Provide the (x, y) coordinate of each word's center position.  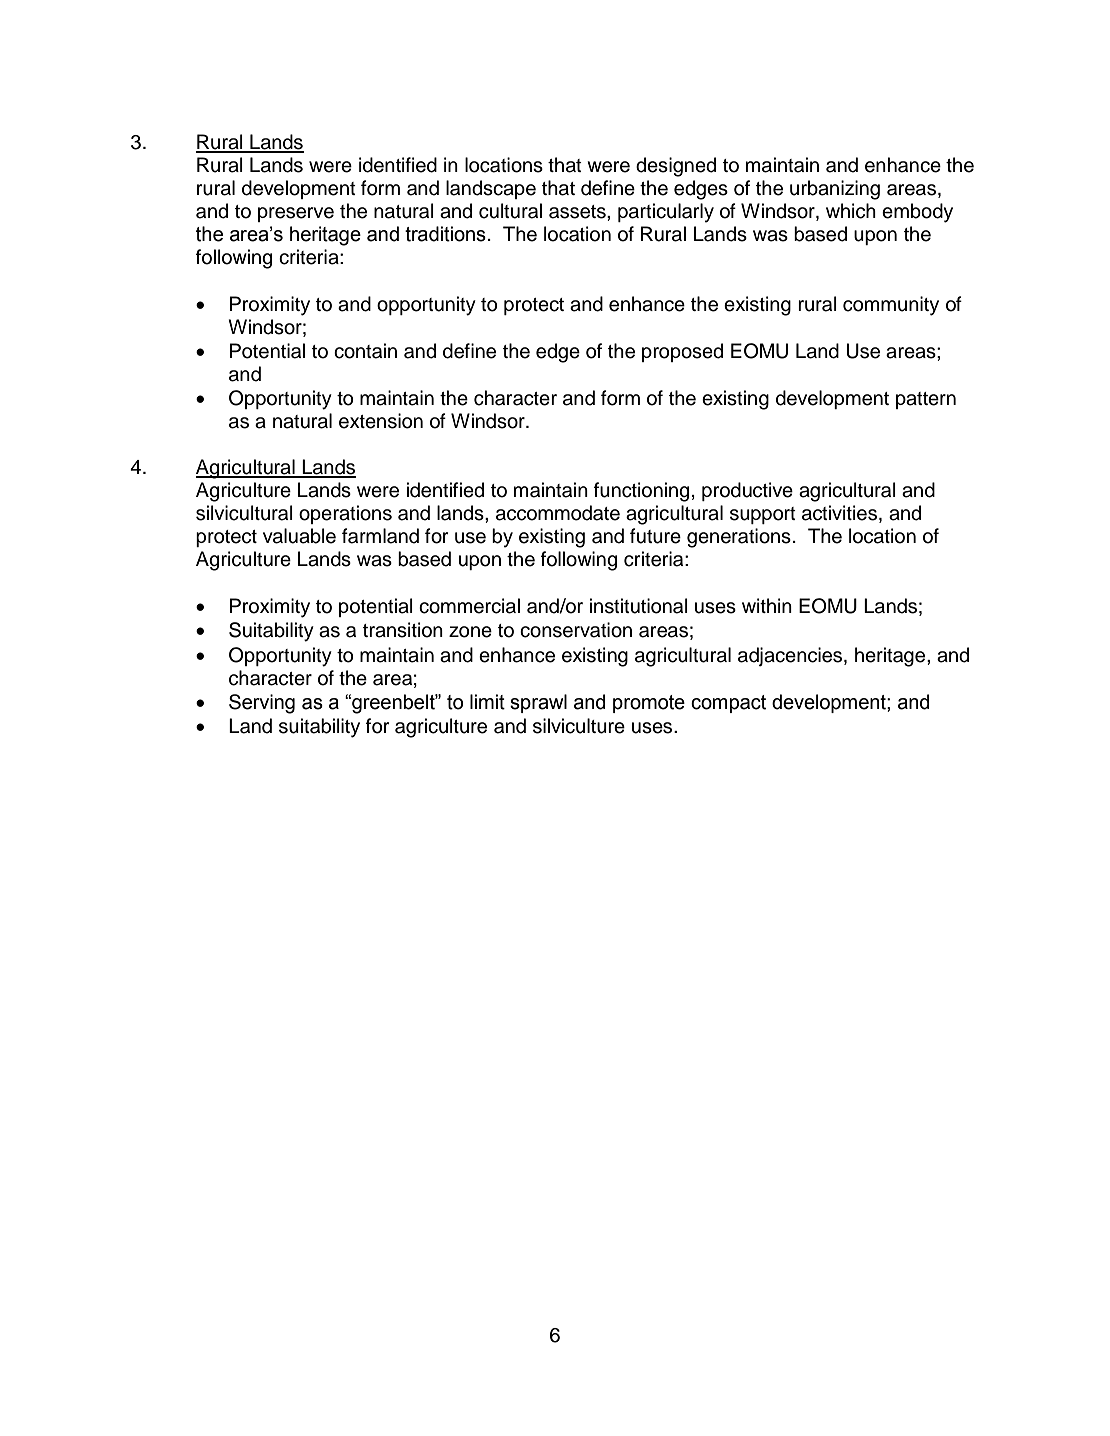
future (655, 536)
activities (841, 514)
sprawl (538, 703)
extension (381, 421)
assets (578, 212)
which (851, 211)
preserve (296, 214)
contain (365, 351)
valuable (299, 536)
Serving (262, 704)
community (891, 306)
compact (728, 704)
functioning (641, 492)
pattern (926, 400)
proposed (682, 352)
